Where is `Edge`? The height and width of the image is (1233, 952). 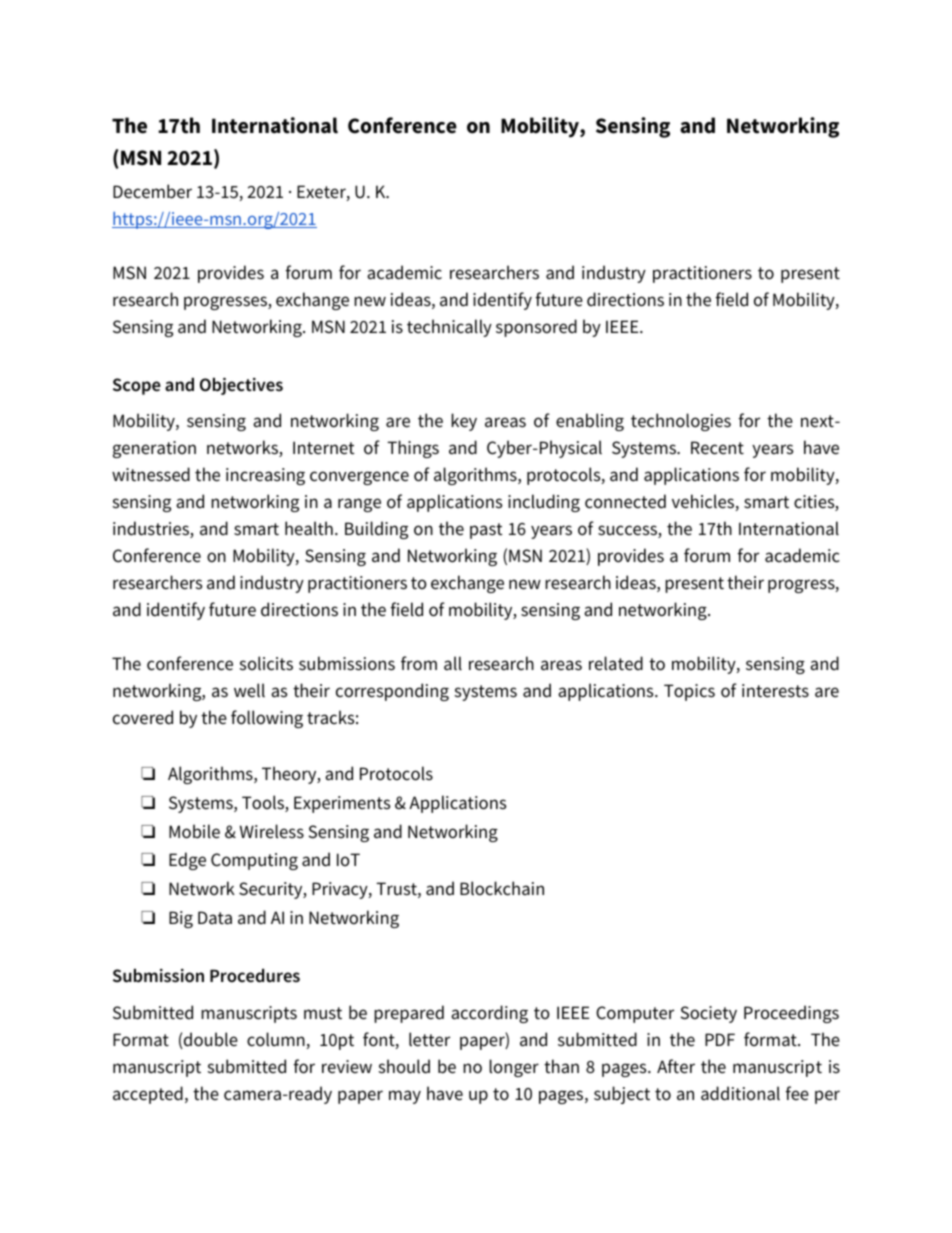
Edge is located at coordinates (187, 861).
